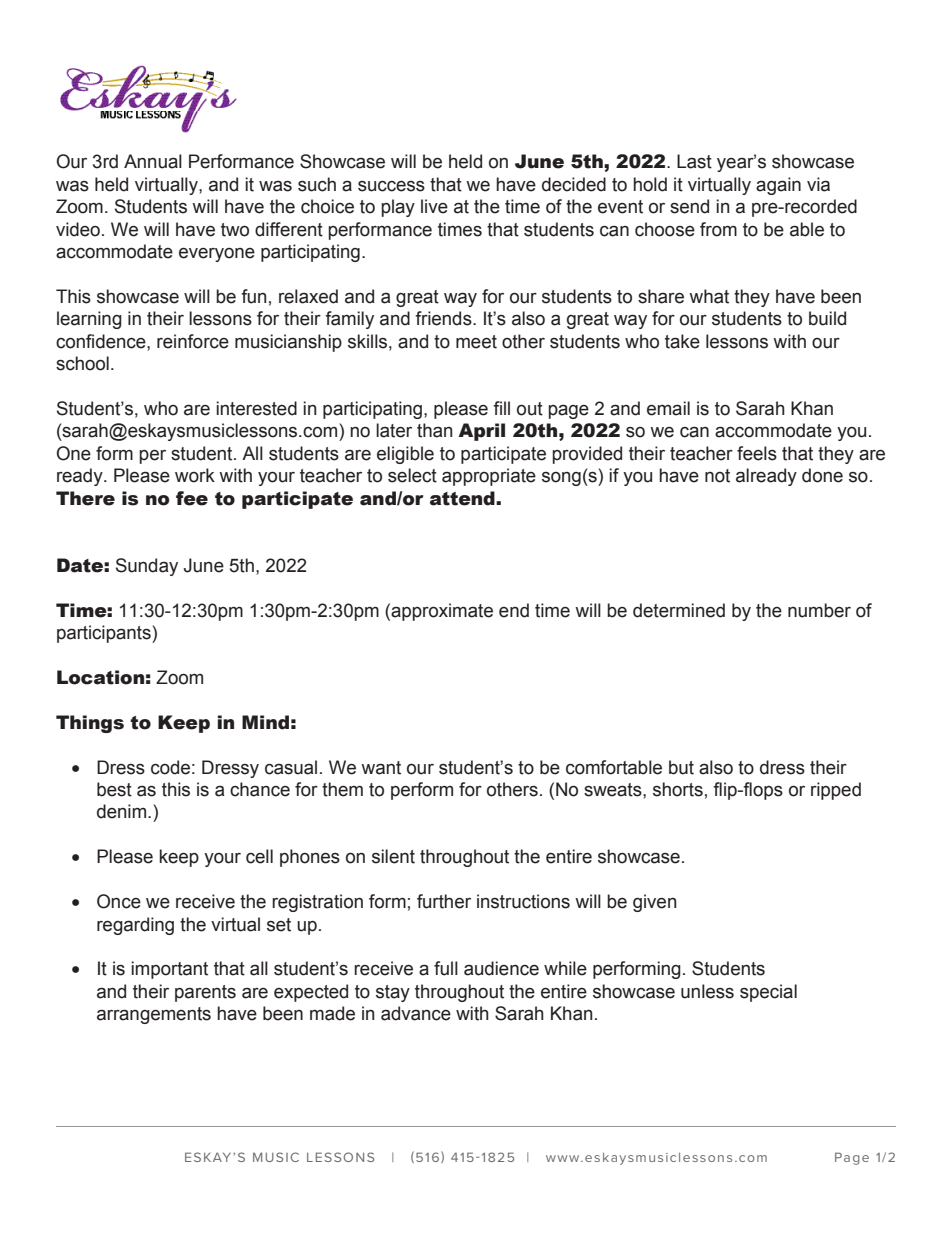 Image resolution: width=952 pixels, height=1233 pixels. Describe the element at coordinates (678, 789) in the image. I see `shorts` at that location.
